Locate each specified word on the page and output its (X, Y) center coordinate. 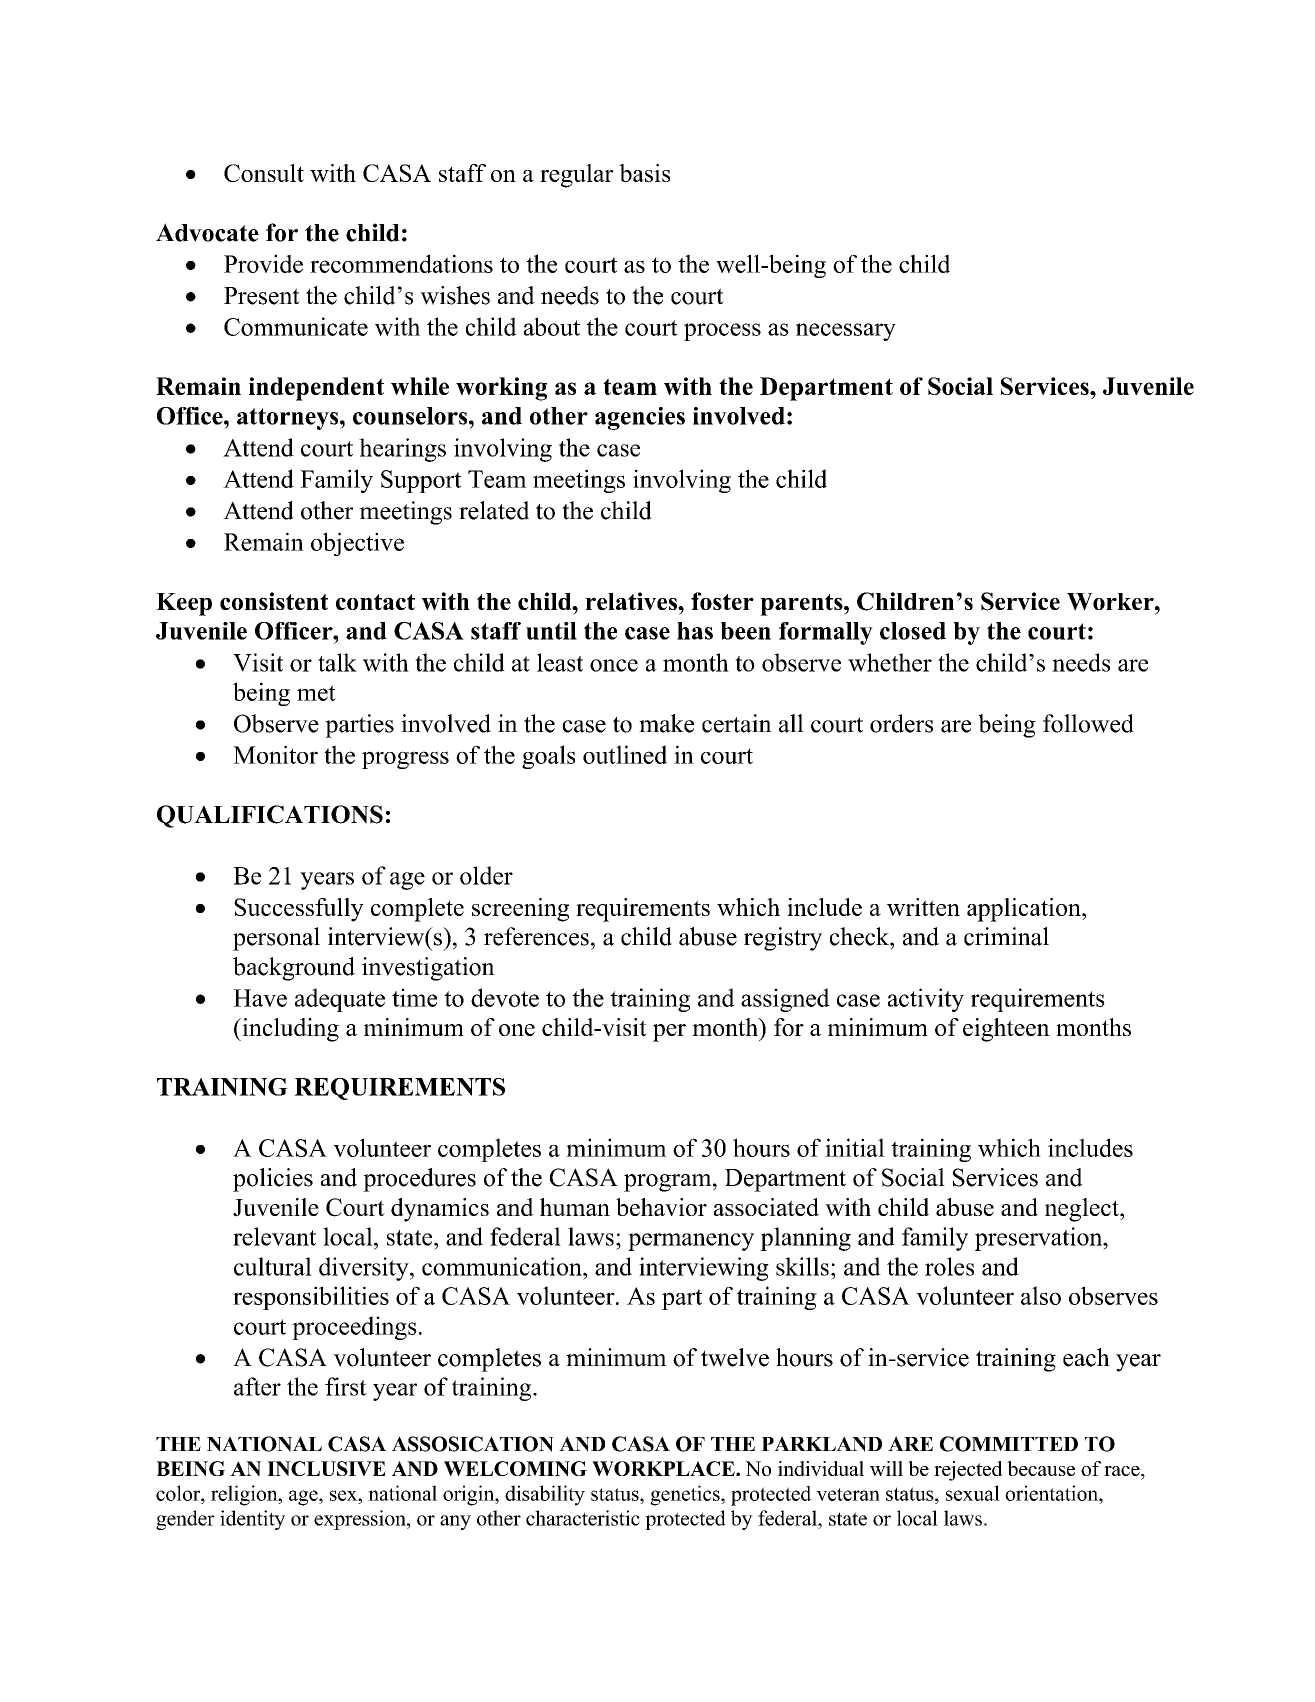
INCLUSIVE (326, 1468)
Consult (264, 173)
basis (644, 173)
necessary (846, 332)
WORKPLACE (664, 1468)
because (1041, 1468)
